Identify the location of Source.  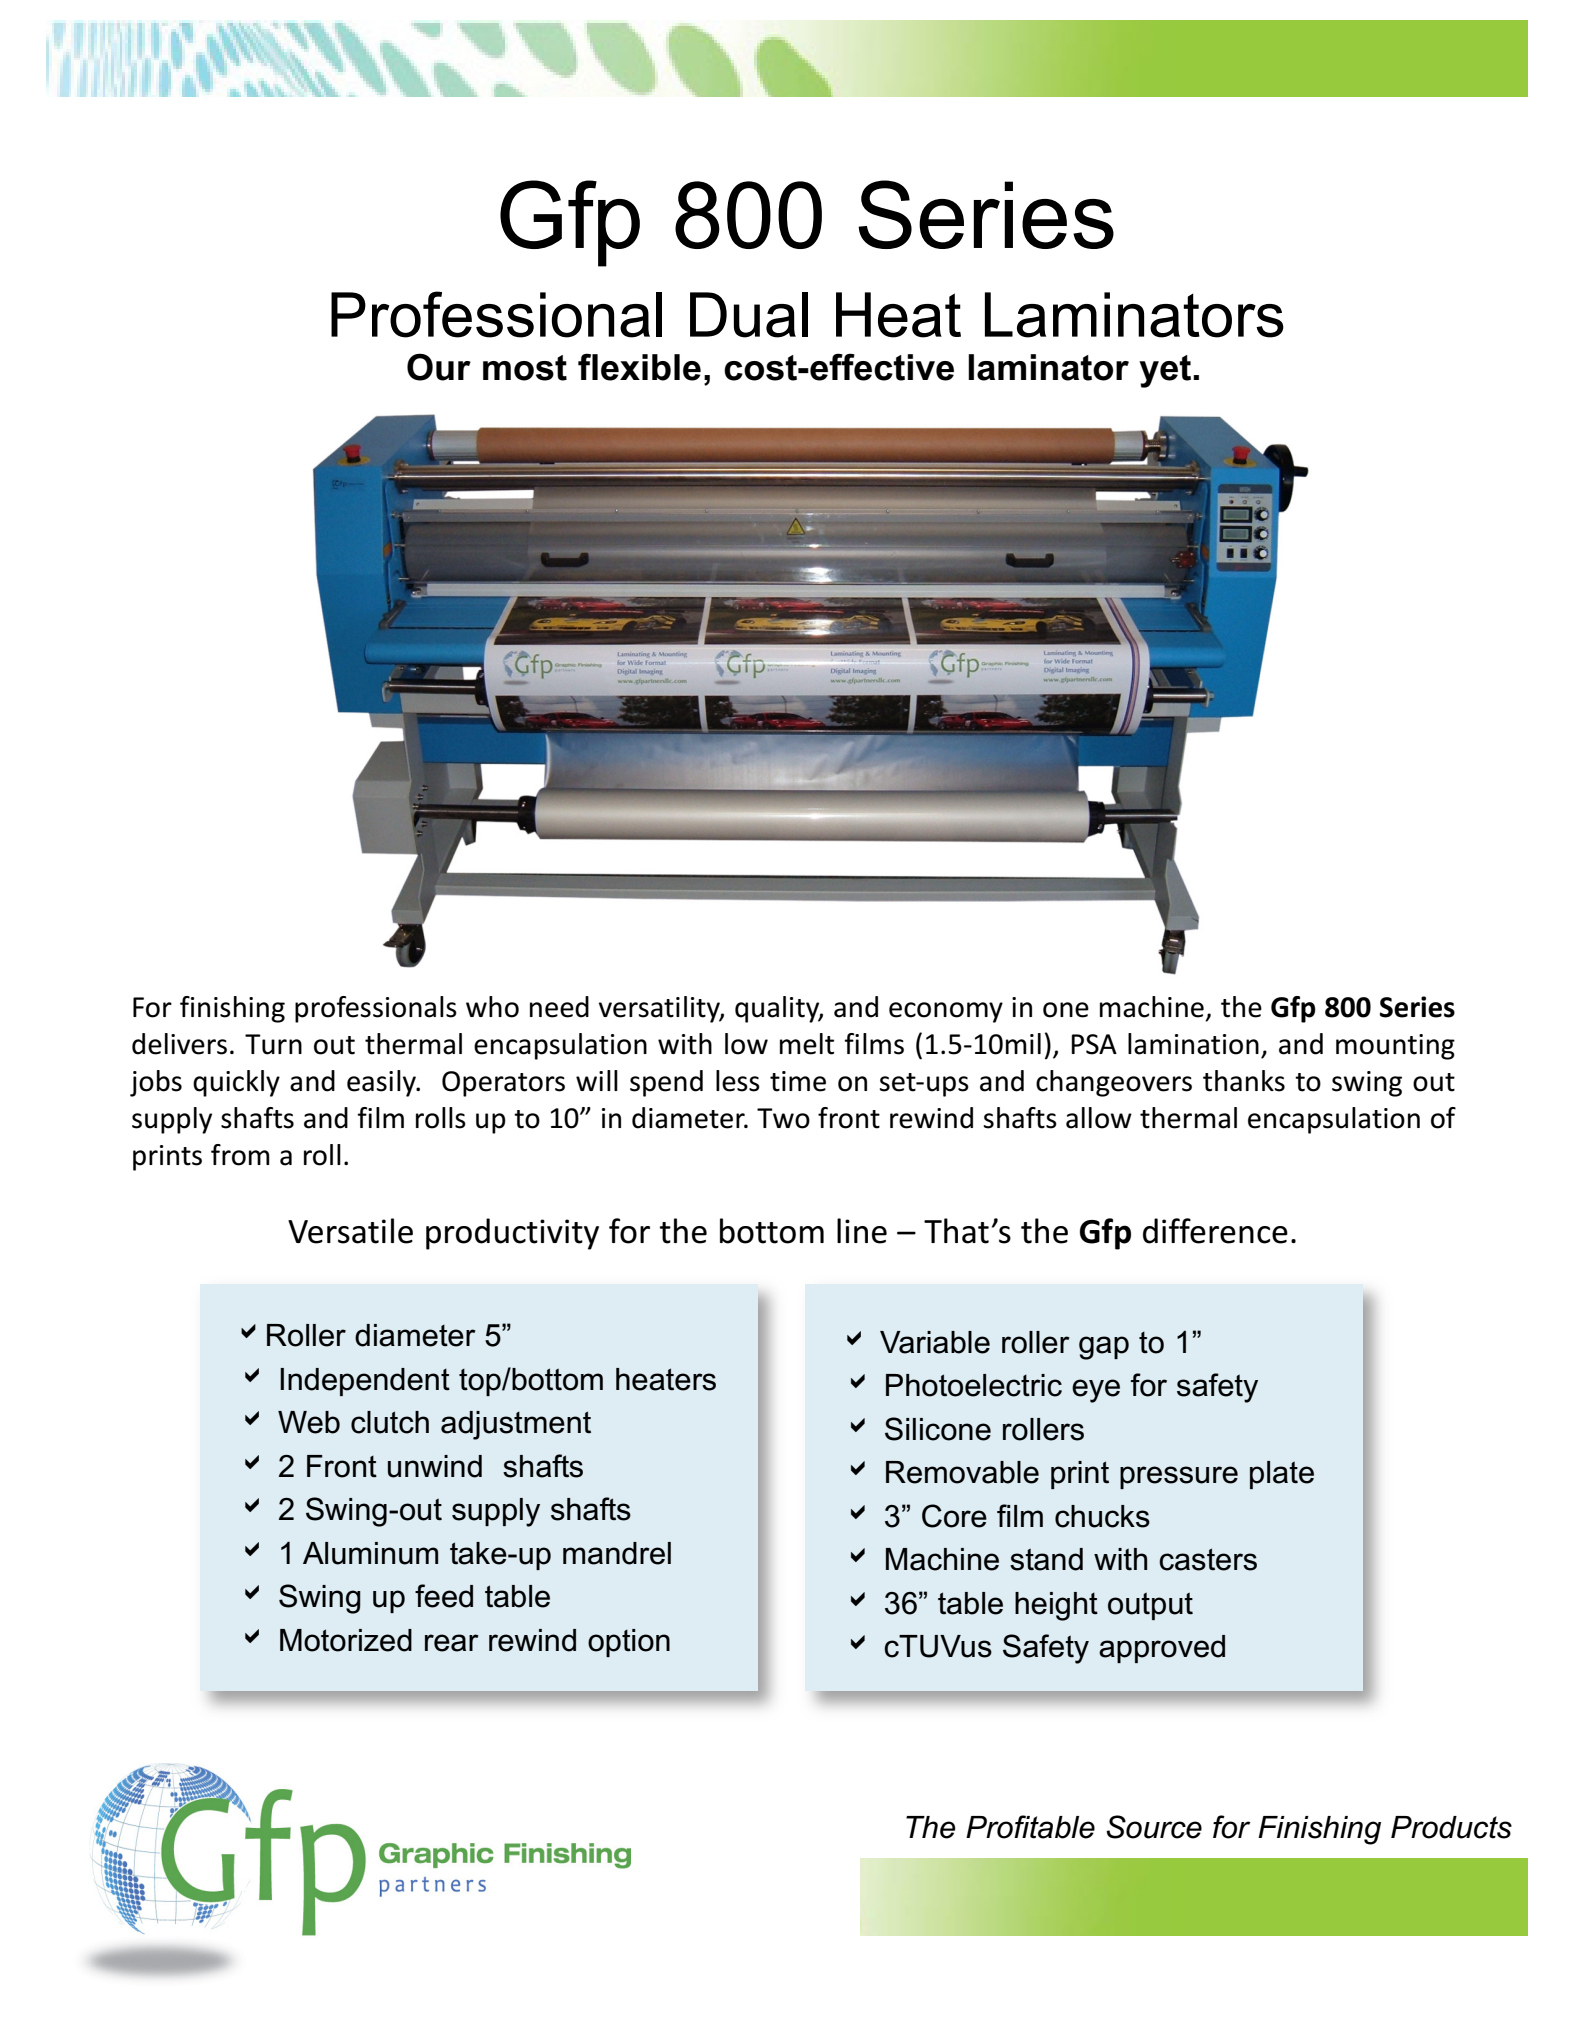
(1154, 1827).
